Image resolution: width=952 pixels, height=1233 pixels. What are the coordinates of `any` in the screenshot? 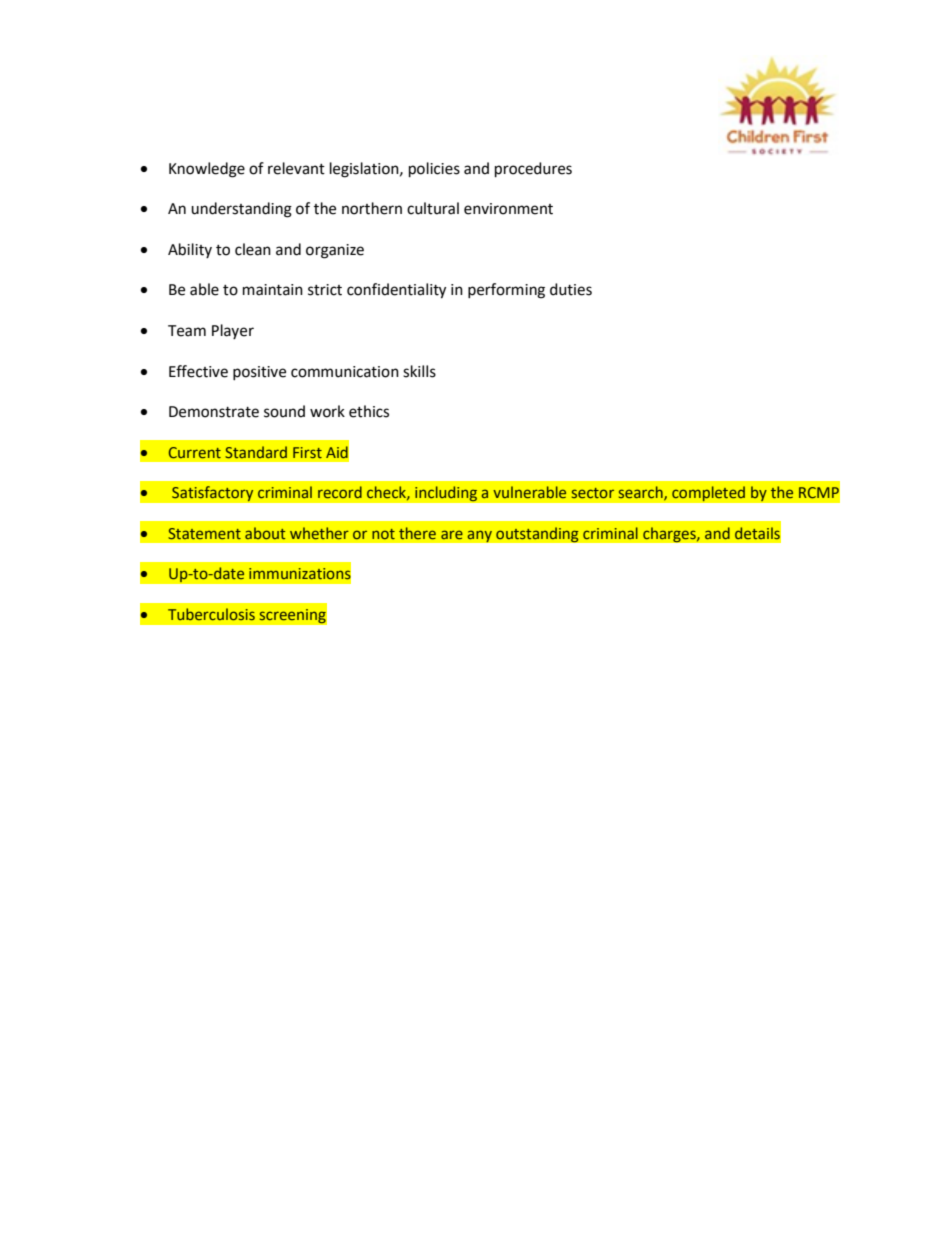 It's located at (480, 536).
